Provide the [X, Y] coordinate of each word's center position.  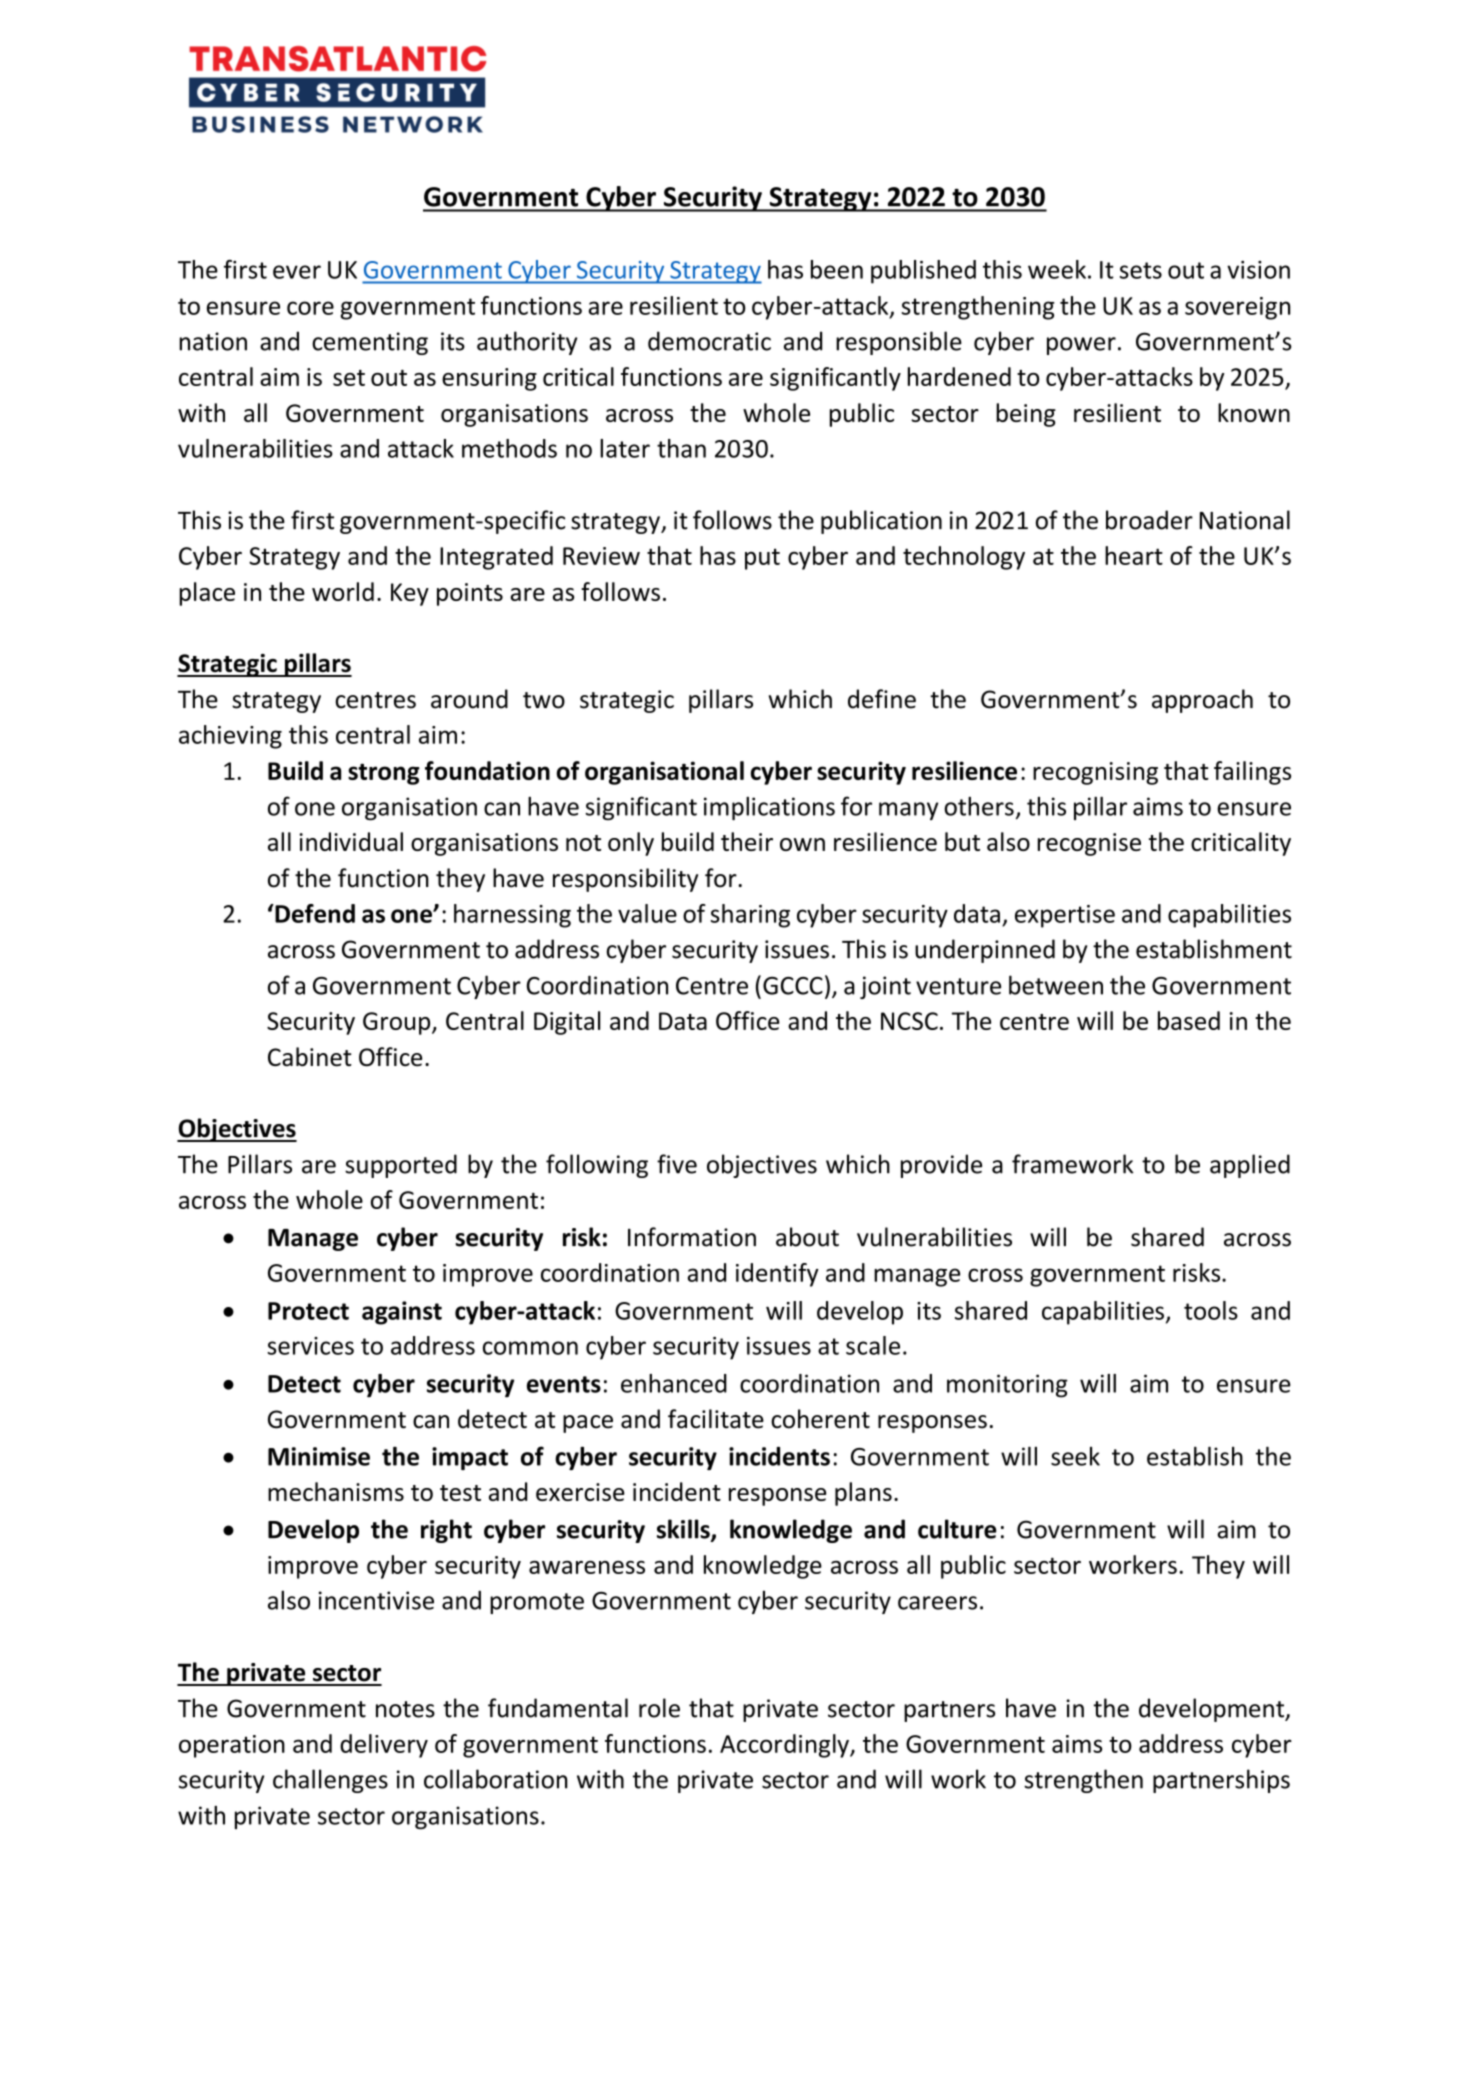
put [762, 559]
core [310, 308]
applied [1250, 1166]
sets [1141, 270]
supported [401, 1166]
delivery [384, 1746]
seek [1075, 1456]
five [677, 1164]
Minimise [319, 1456]
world [343, 591]
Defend [314, 913]
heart [1134, 555]
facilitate [716, 1419]
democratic [709, 341]
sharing [750, 916]
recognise [1089, 844]
